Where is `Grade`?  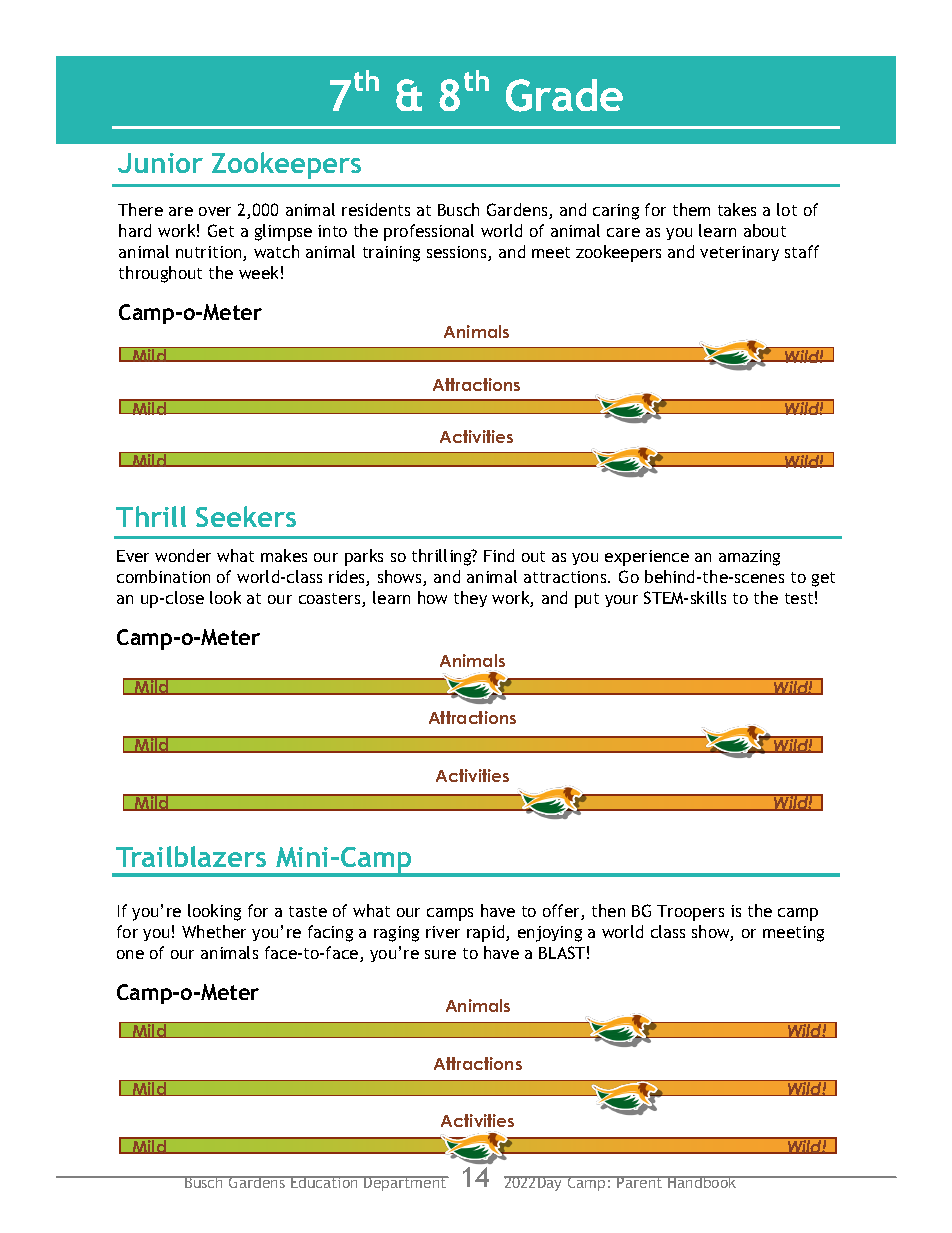
Grade is located at coordinates (564, 95).
